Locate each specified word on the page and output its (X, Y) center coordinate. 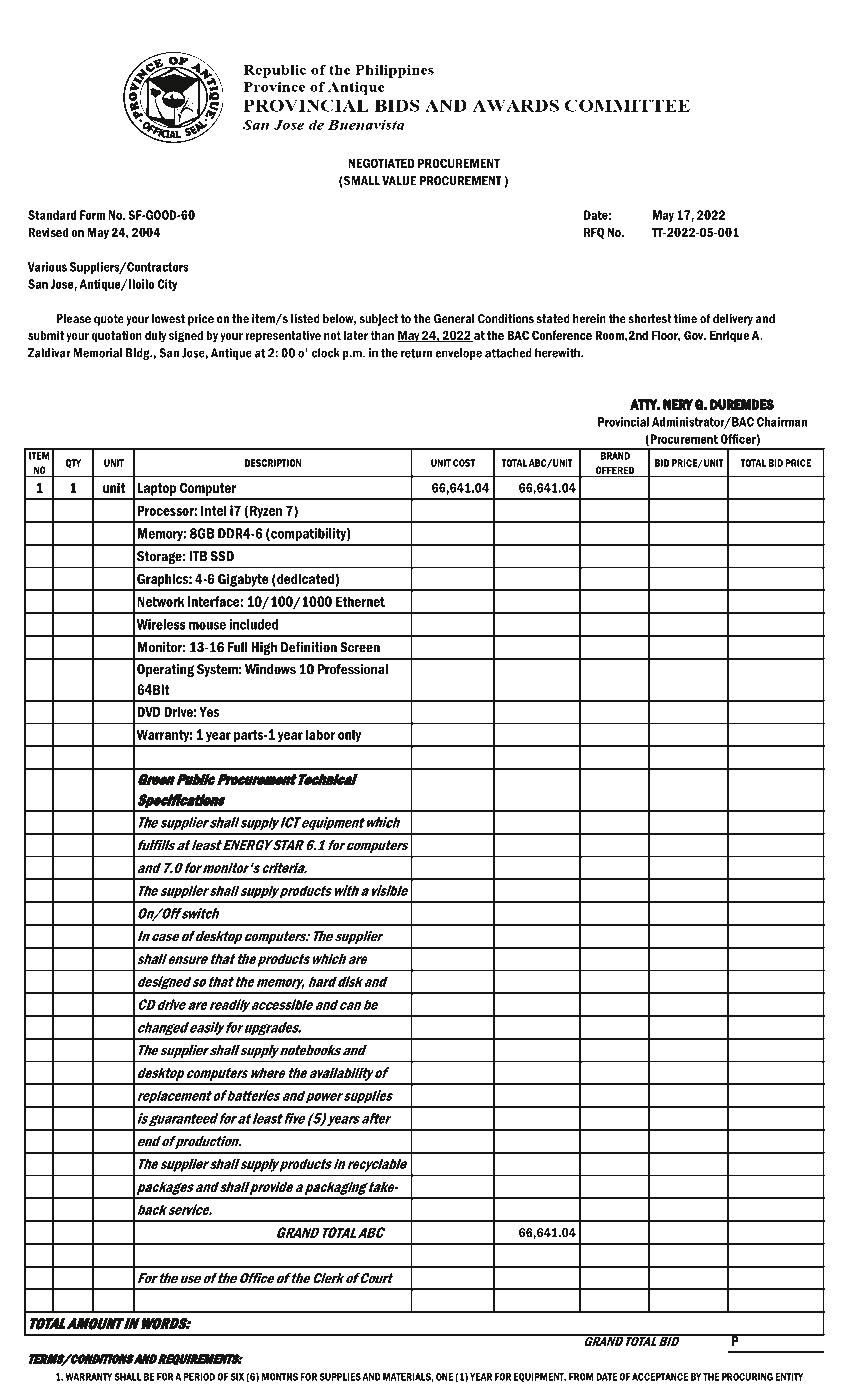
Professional (353, 669)
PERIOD (199, 1377)
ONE (444, 1377)
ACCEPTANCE (660, 1377)
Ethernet (360, 601)
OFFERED (615, 471)
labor (320, 734)
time (685, 319)
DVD (149, 712)
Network (161, 601)
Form (92, 215)
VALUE (399, 181)
